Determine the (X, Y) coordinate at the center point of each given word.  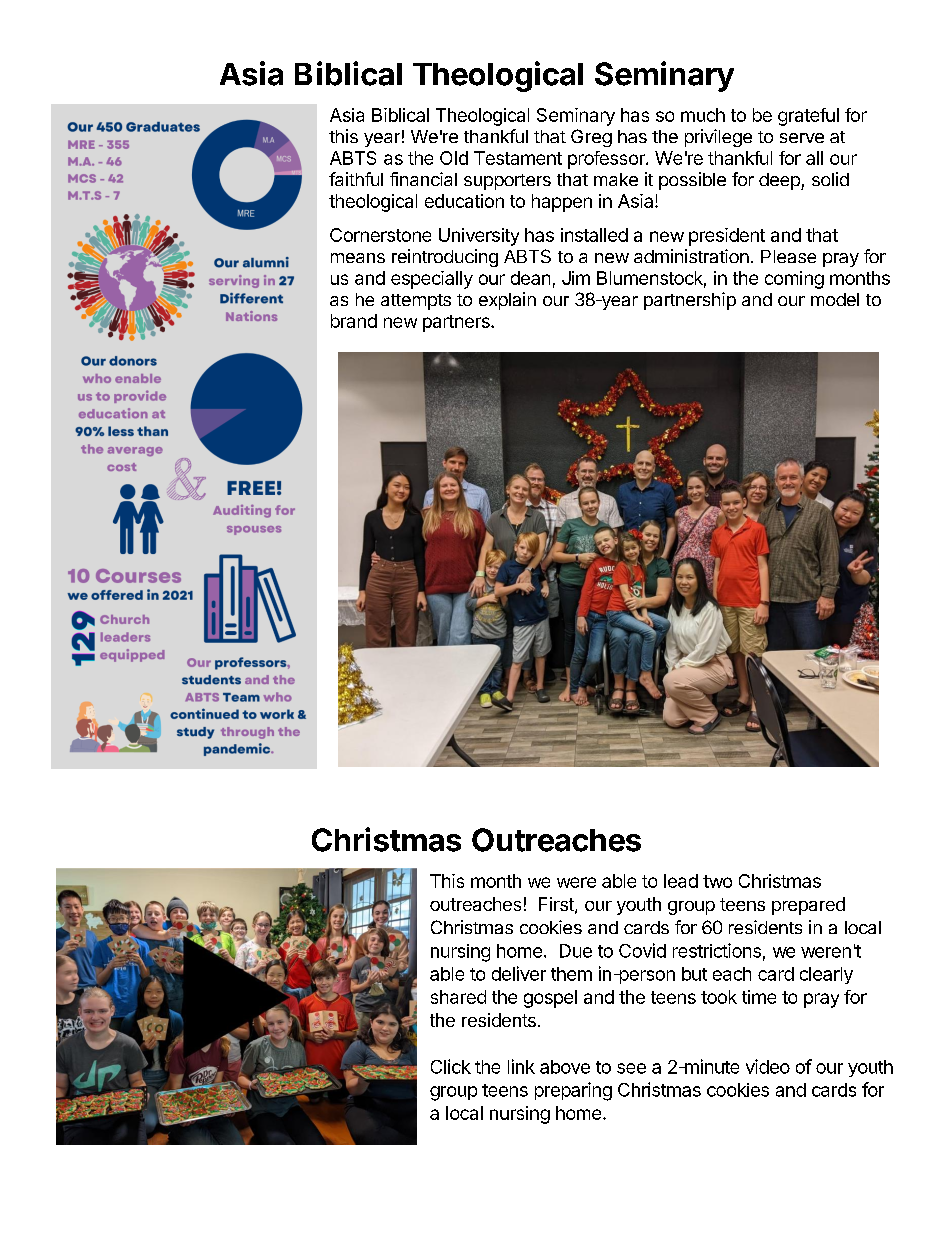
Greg (591, 138)
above (565, 1067)
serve (802, 138)
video (768, 1066)
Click (451, 1066)
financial (423, 179)
